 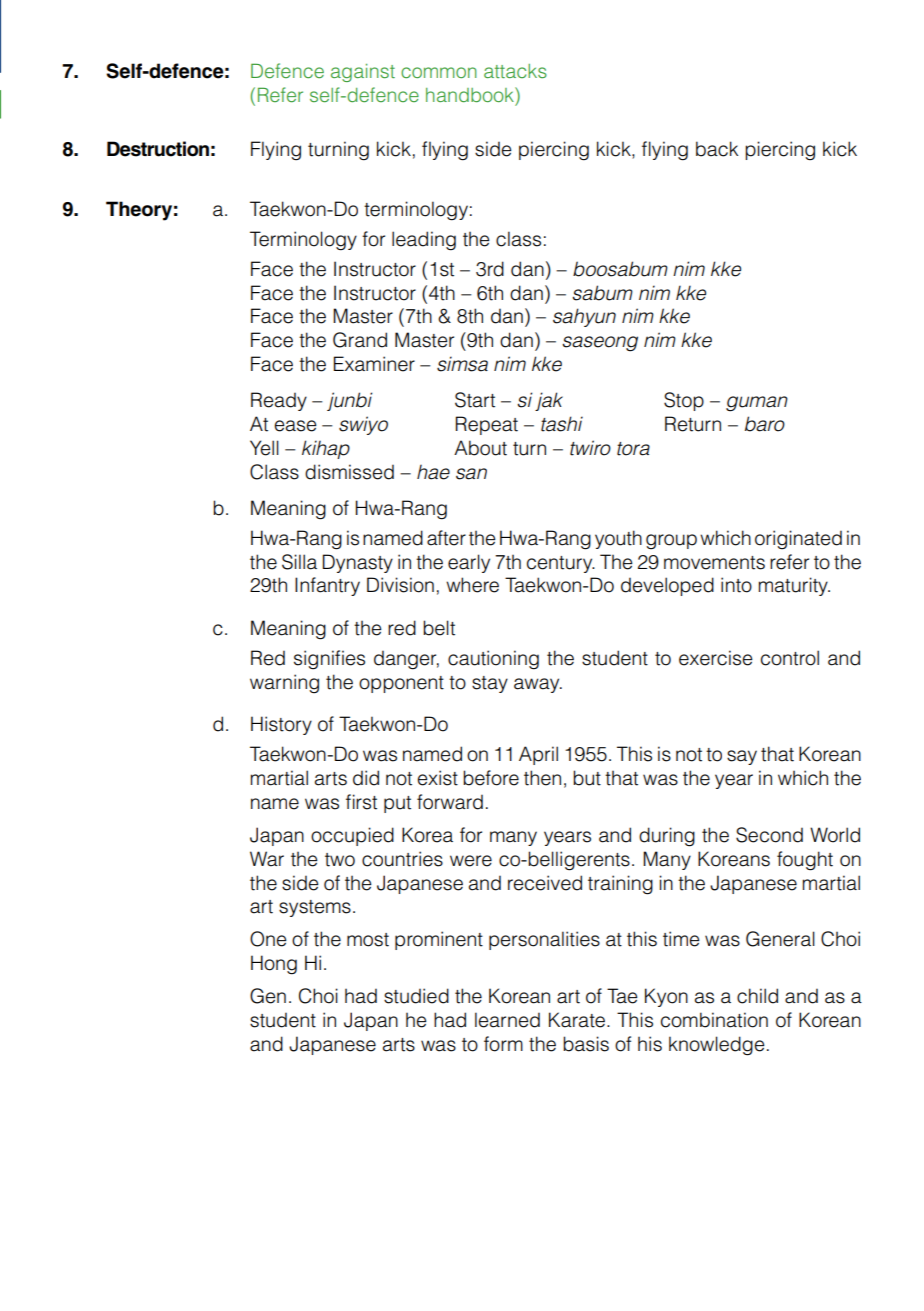 I want to click on century, so click(x=561, y=564).
